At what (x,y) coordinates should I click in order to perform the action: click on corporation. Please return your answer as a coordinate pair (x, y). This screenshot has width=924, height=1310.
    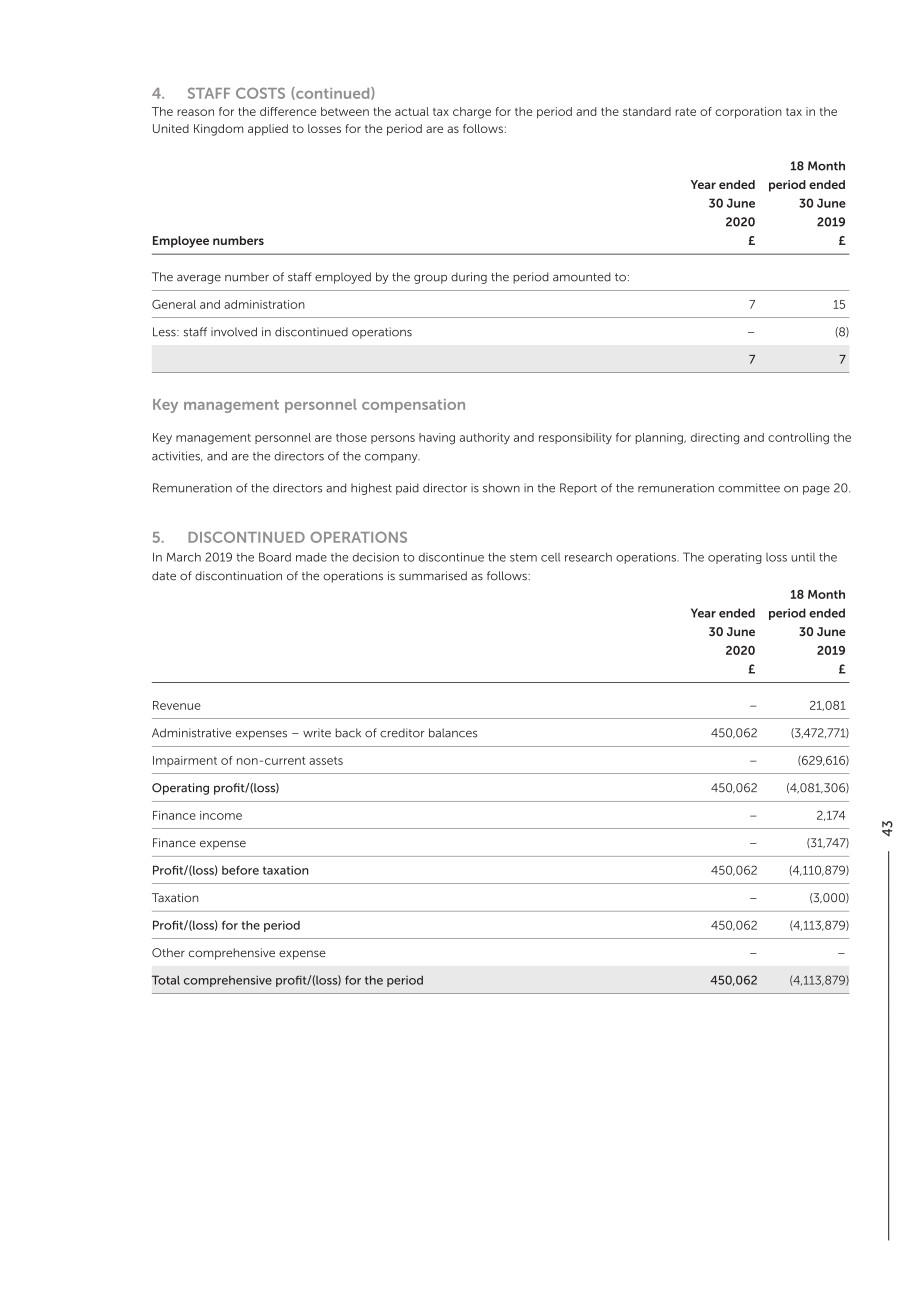
    Looking at the image, I should click on (748, 113).
